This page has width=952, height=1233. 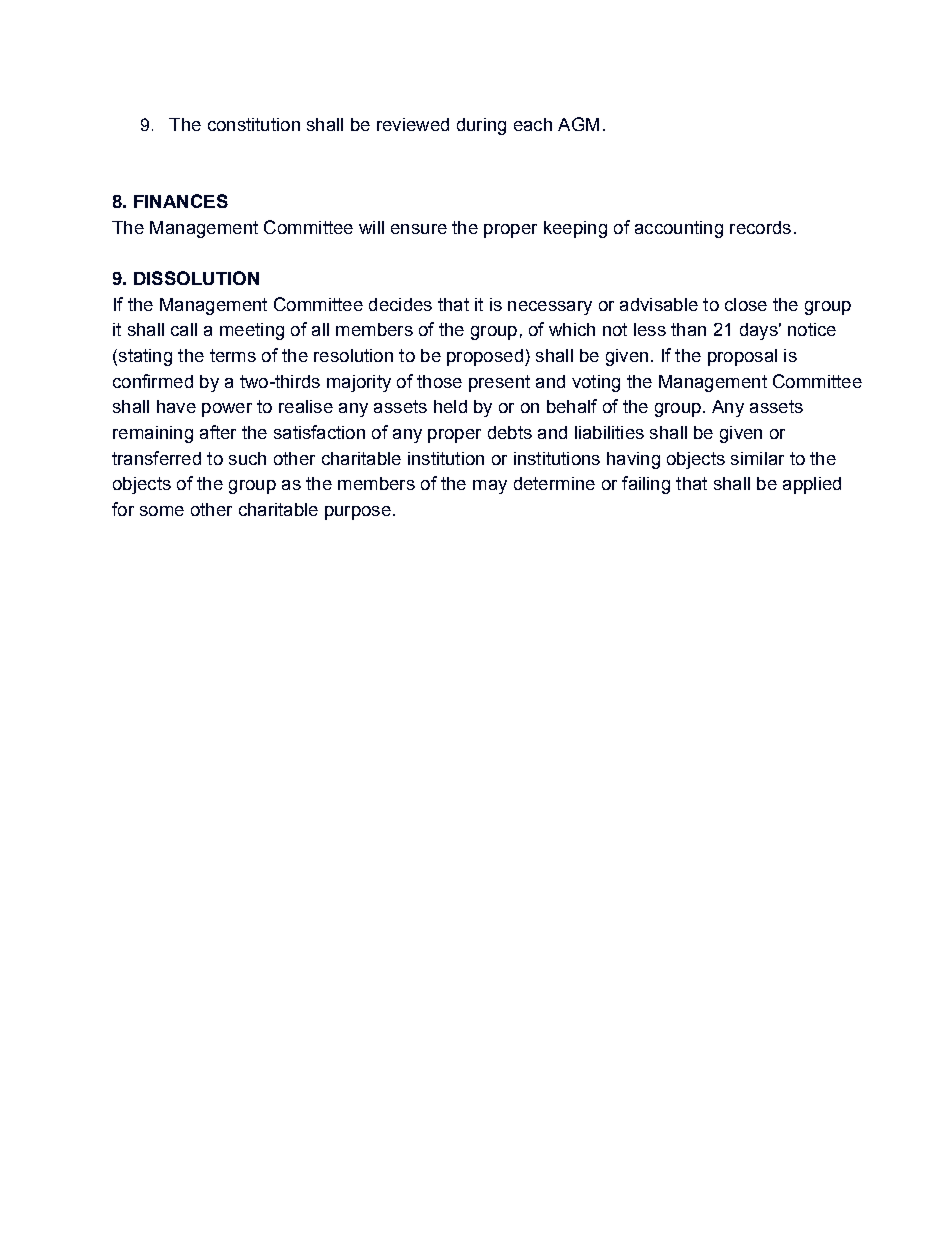 What do you see at coordinates (254, 124) in the page?
I see `constitution` at bounding box center [254, 124].
